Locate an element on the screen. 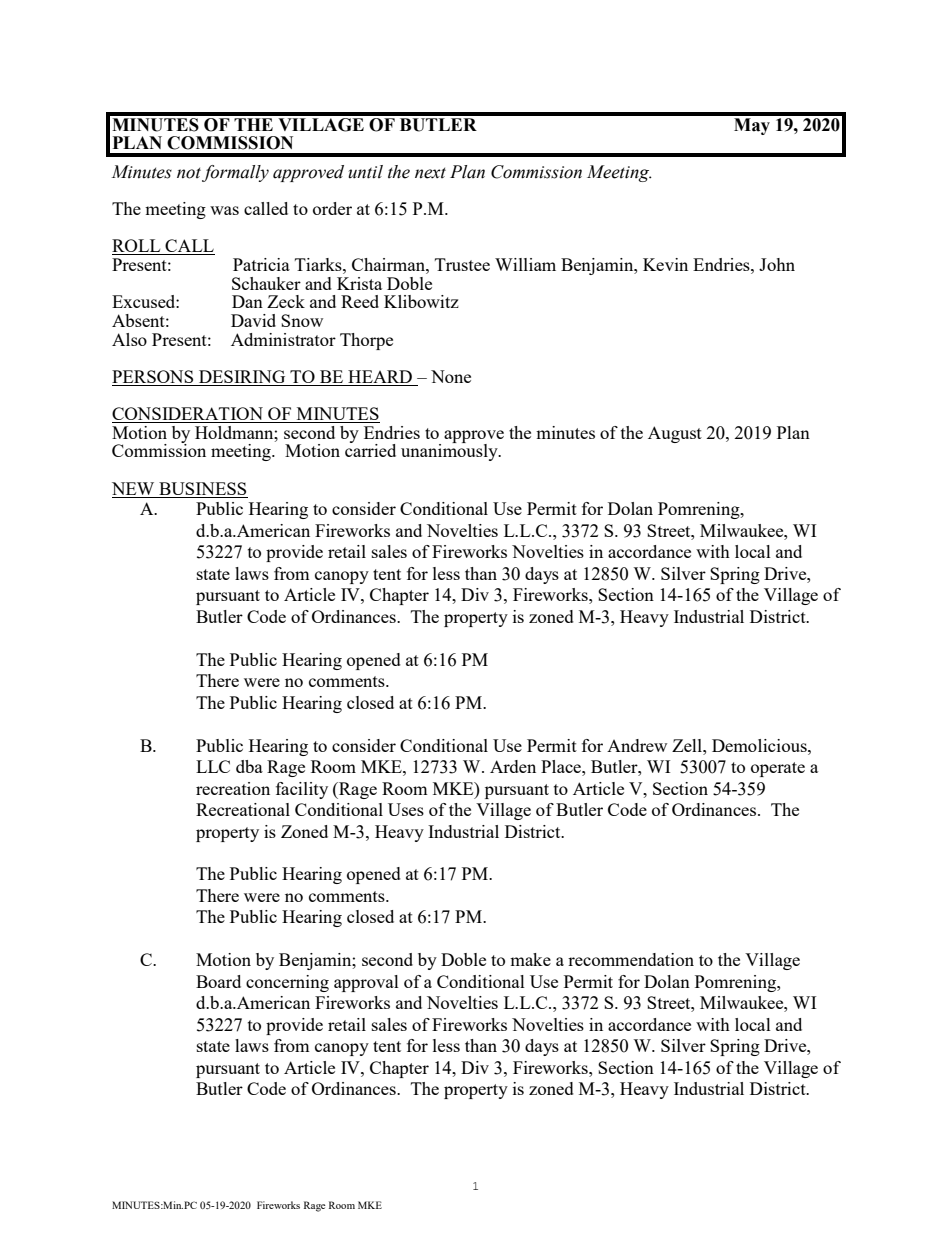 The height and width of the screenshot is (1233, 952). None is located at coordinates (451, 376).
